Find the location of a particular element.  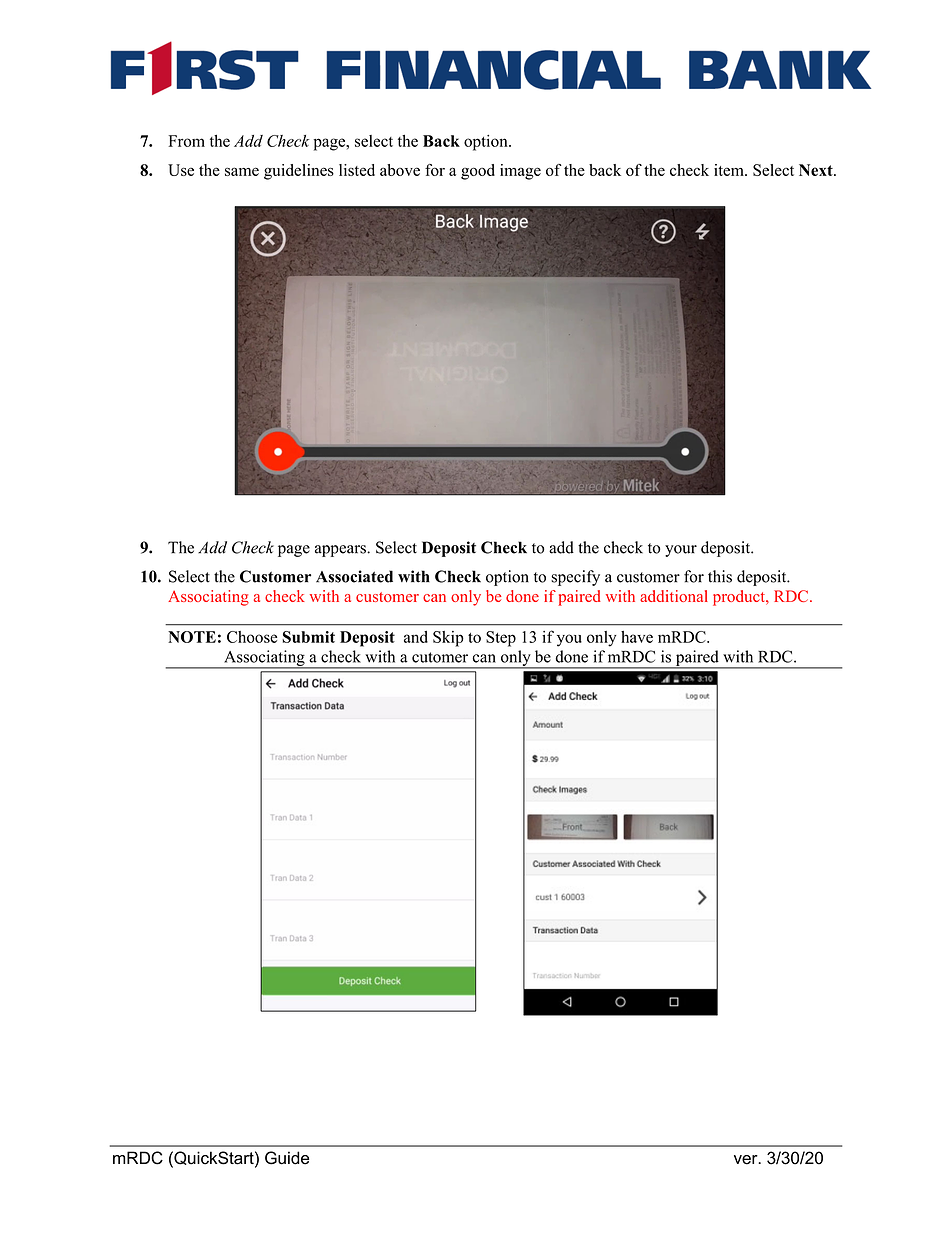

same is located at coordinates (242, 171).
